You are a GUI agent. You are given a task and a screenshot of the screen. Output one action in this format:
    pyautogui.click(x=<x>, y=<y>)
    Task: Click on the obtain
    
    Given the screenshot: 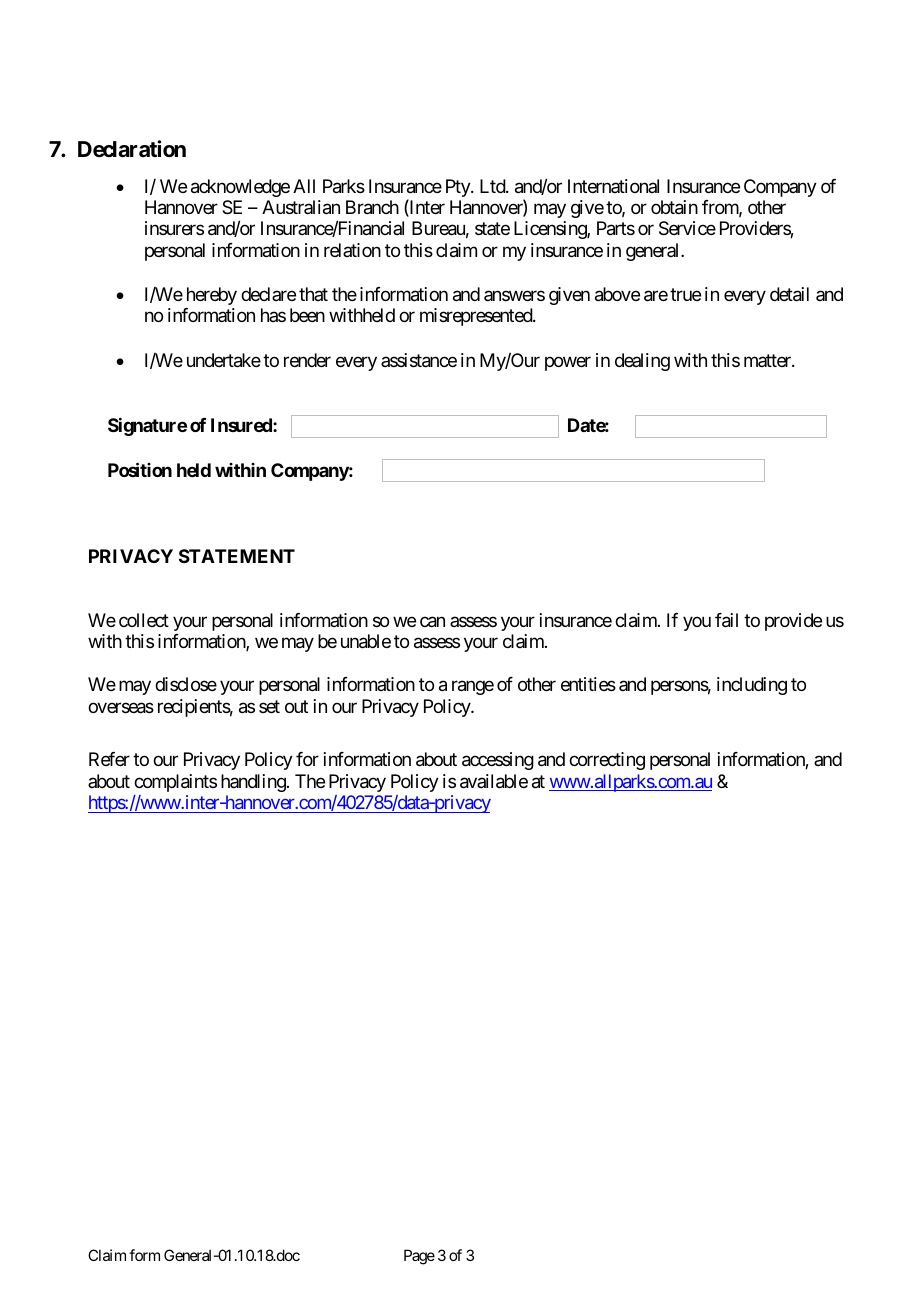 What is the action you would take?
    pyautogui.click(x=674, y=207)
